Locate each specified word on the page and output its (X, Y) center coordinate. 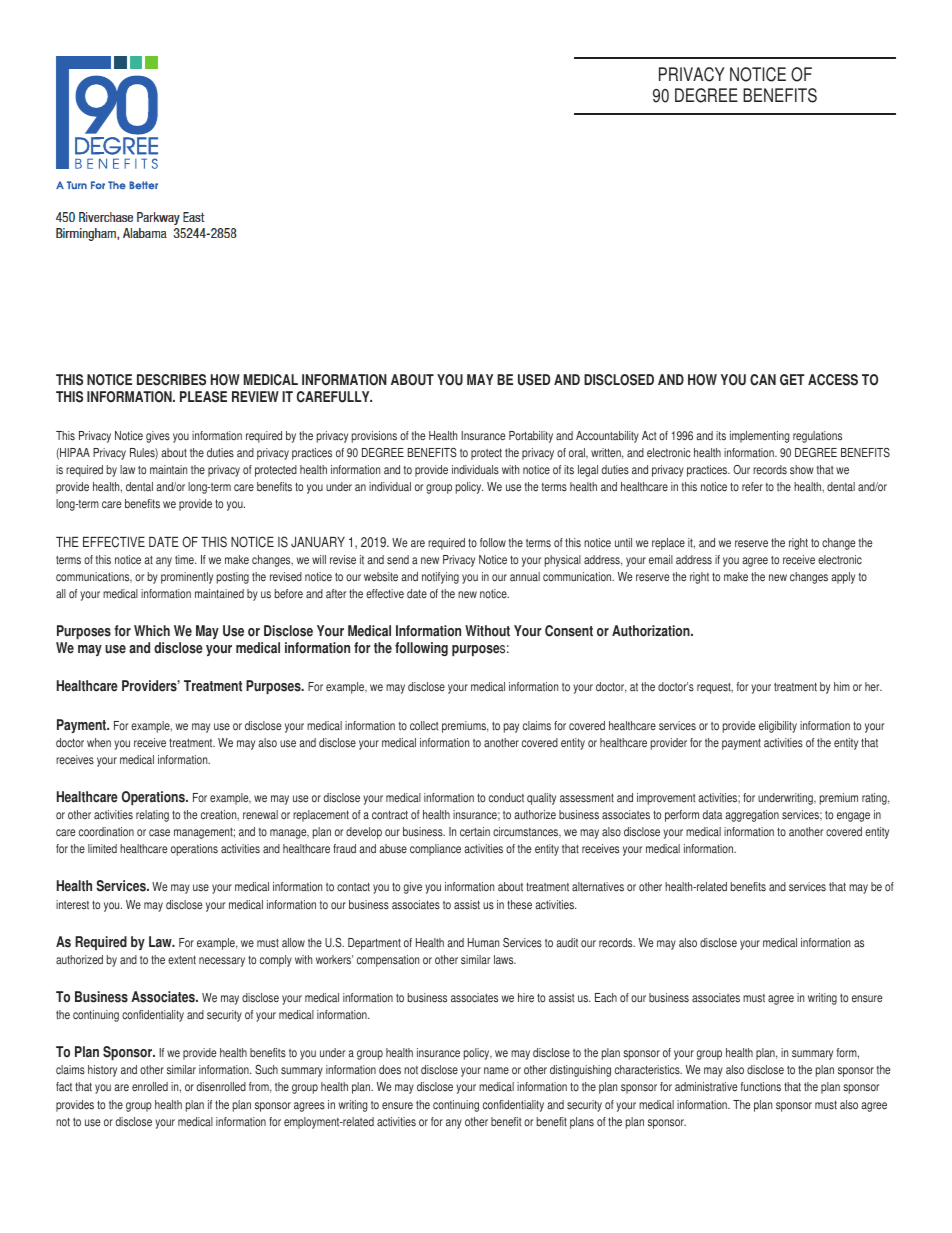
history (102, 1071)
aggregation (752, 816)
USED (534, 380)
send (398, 560)
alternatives (598, 887)
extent (182, 960)
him (842, 686)
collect (424, 726)
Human (483, 942)
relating (152, 816)
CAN (763, 380)
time (185, 560)
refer (752, 487)
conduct (506, 798)
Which (152, 631)
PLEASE (203, 397)
